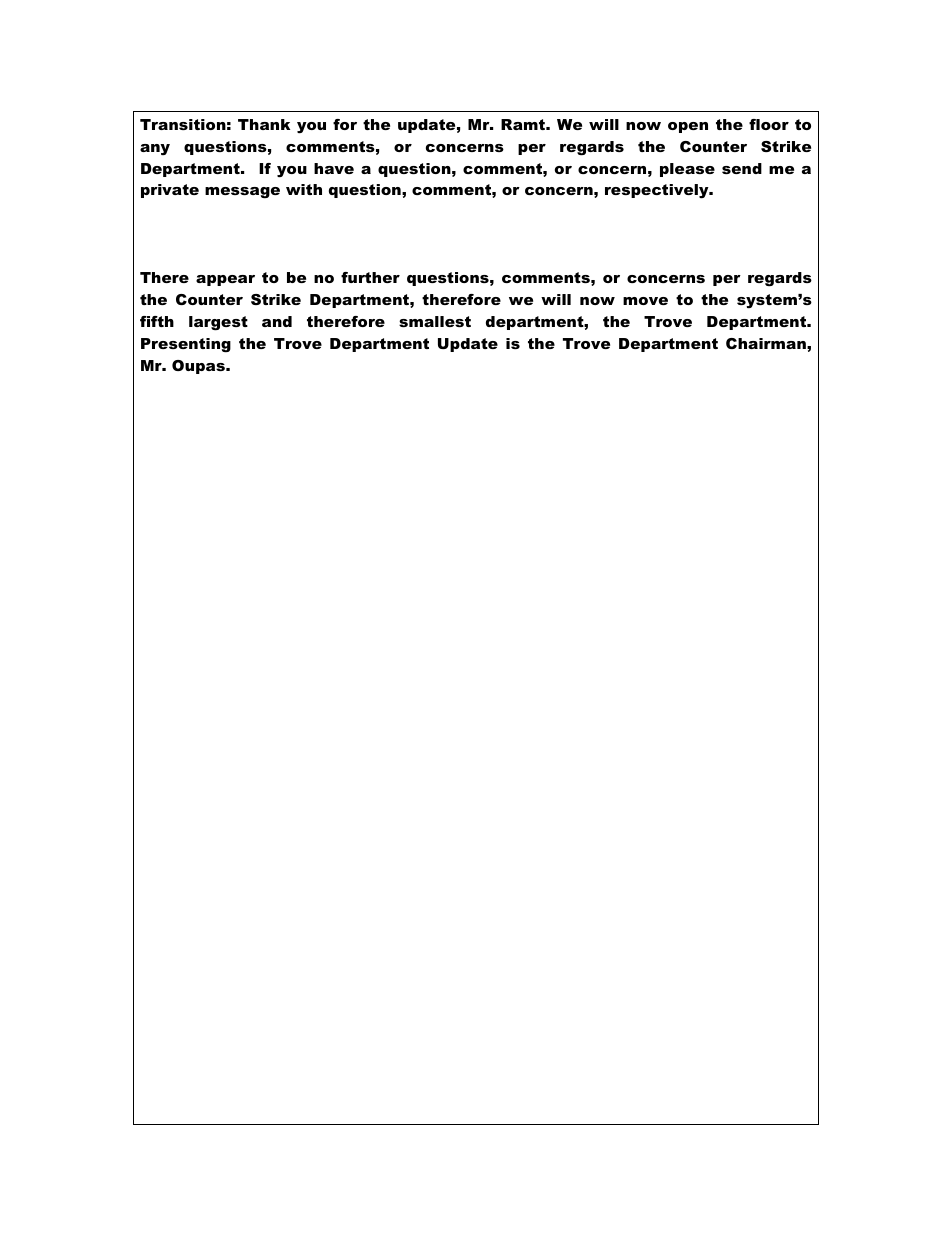 This image has height=1233, width=952. I want to click on smallest, so click(435, 321).
